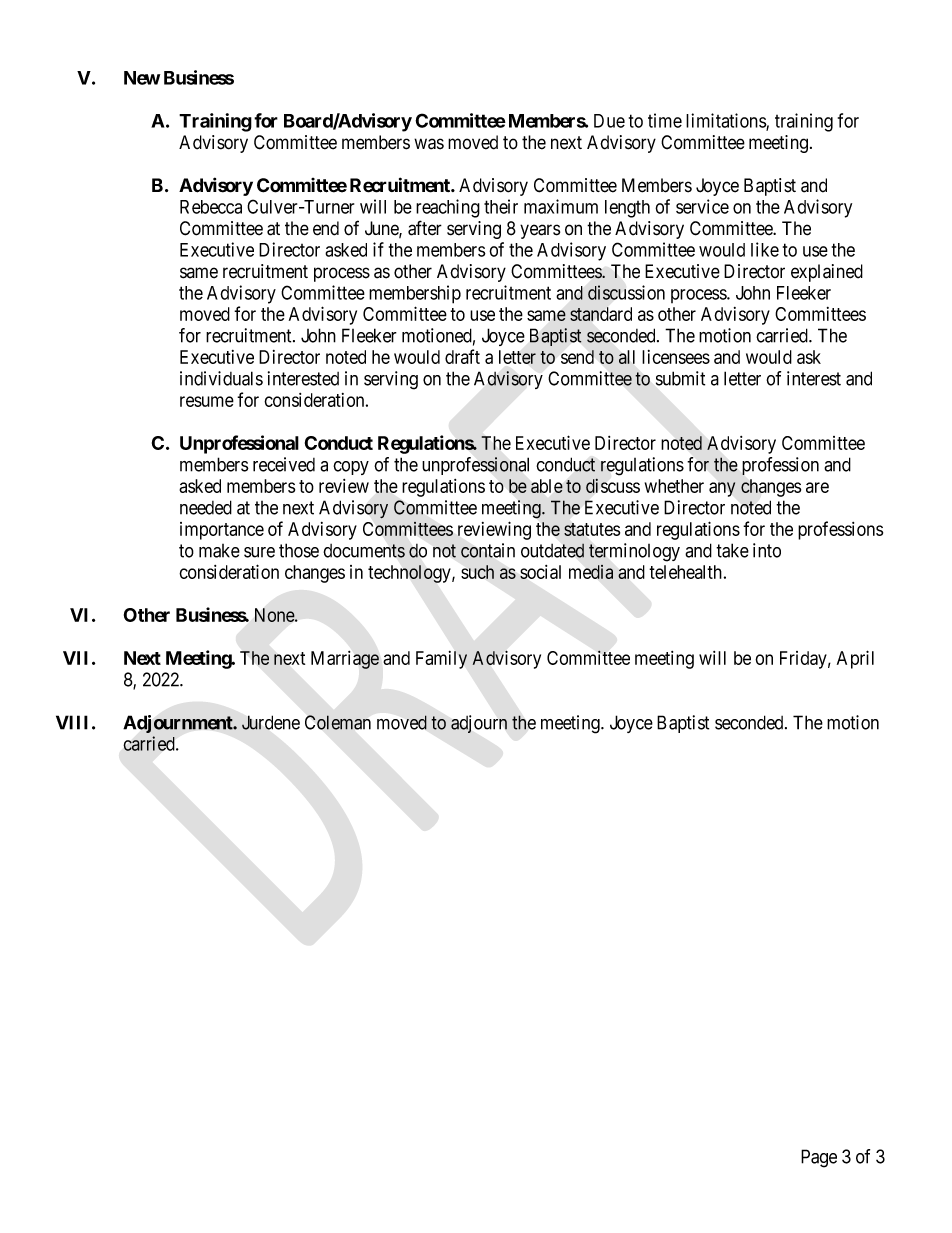  Describe the element at coordinates (685, 572) in the page. I see `telehealth` at that location.
